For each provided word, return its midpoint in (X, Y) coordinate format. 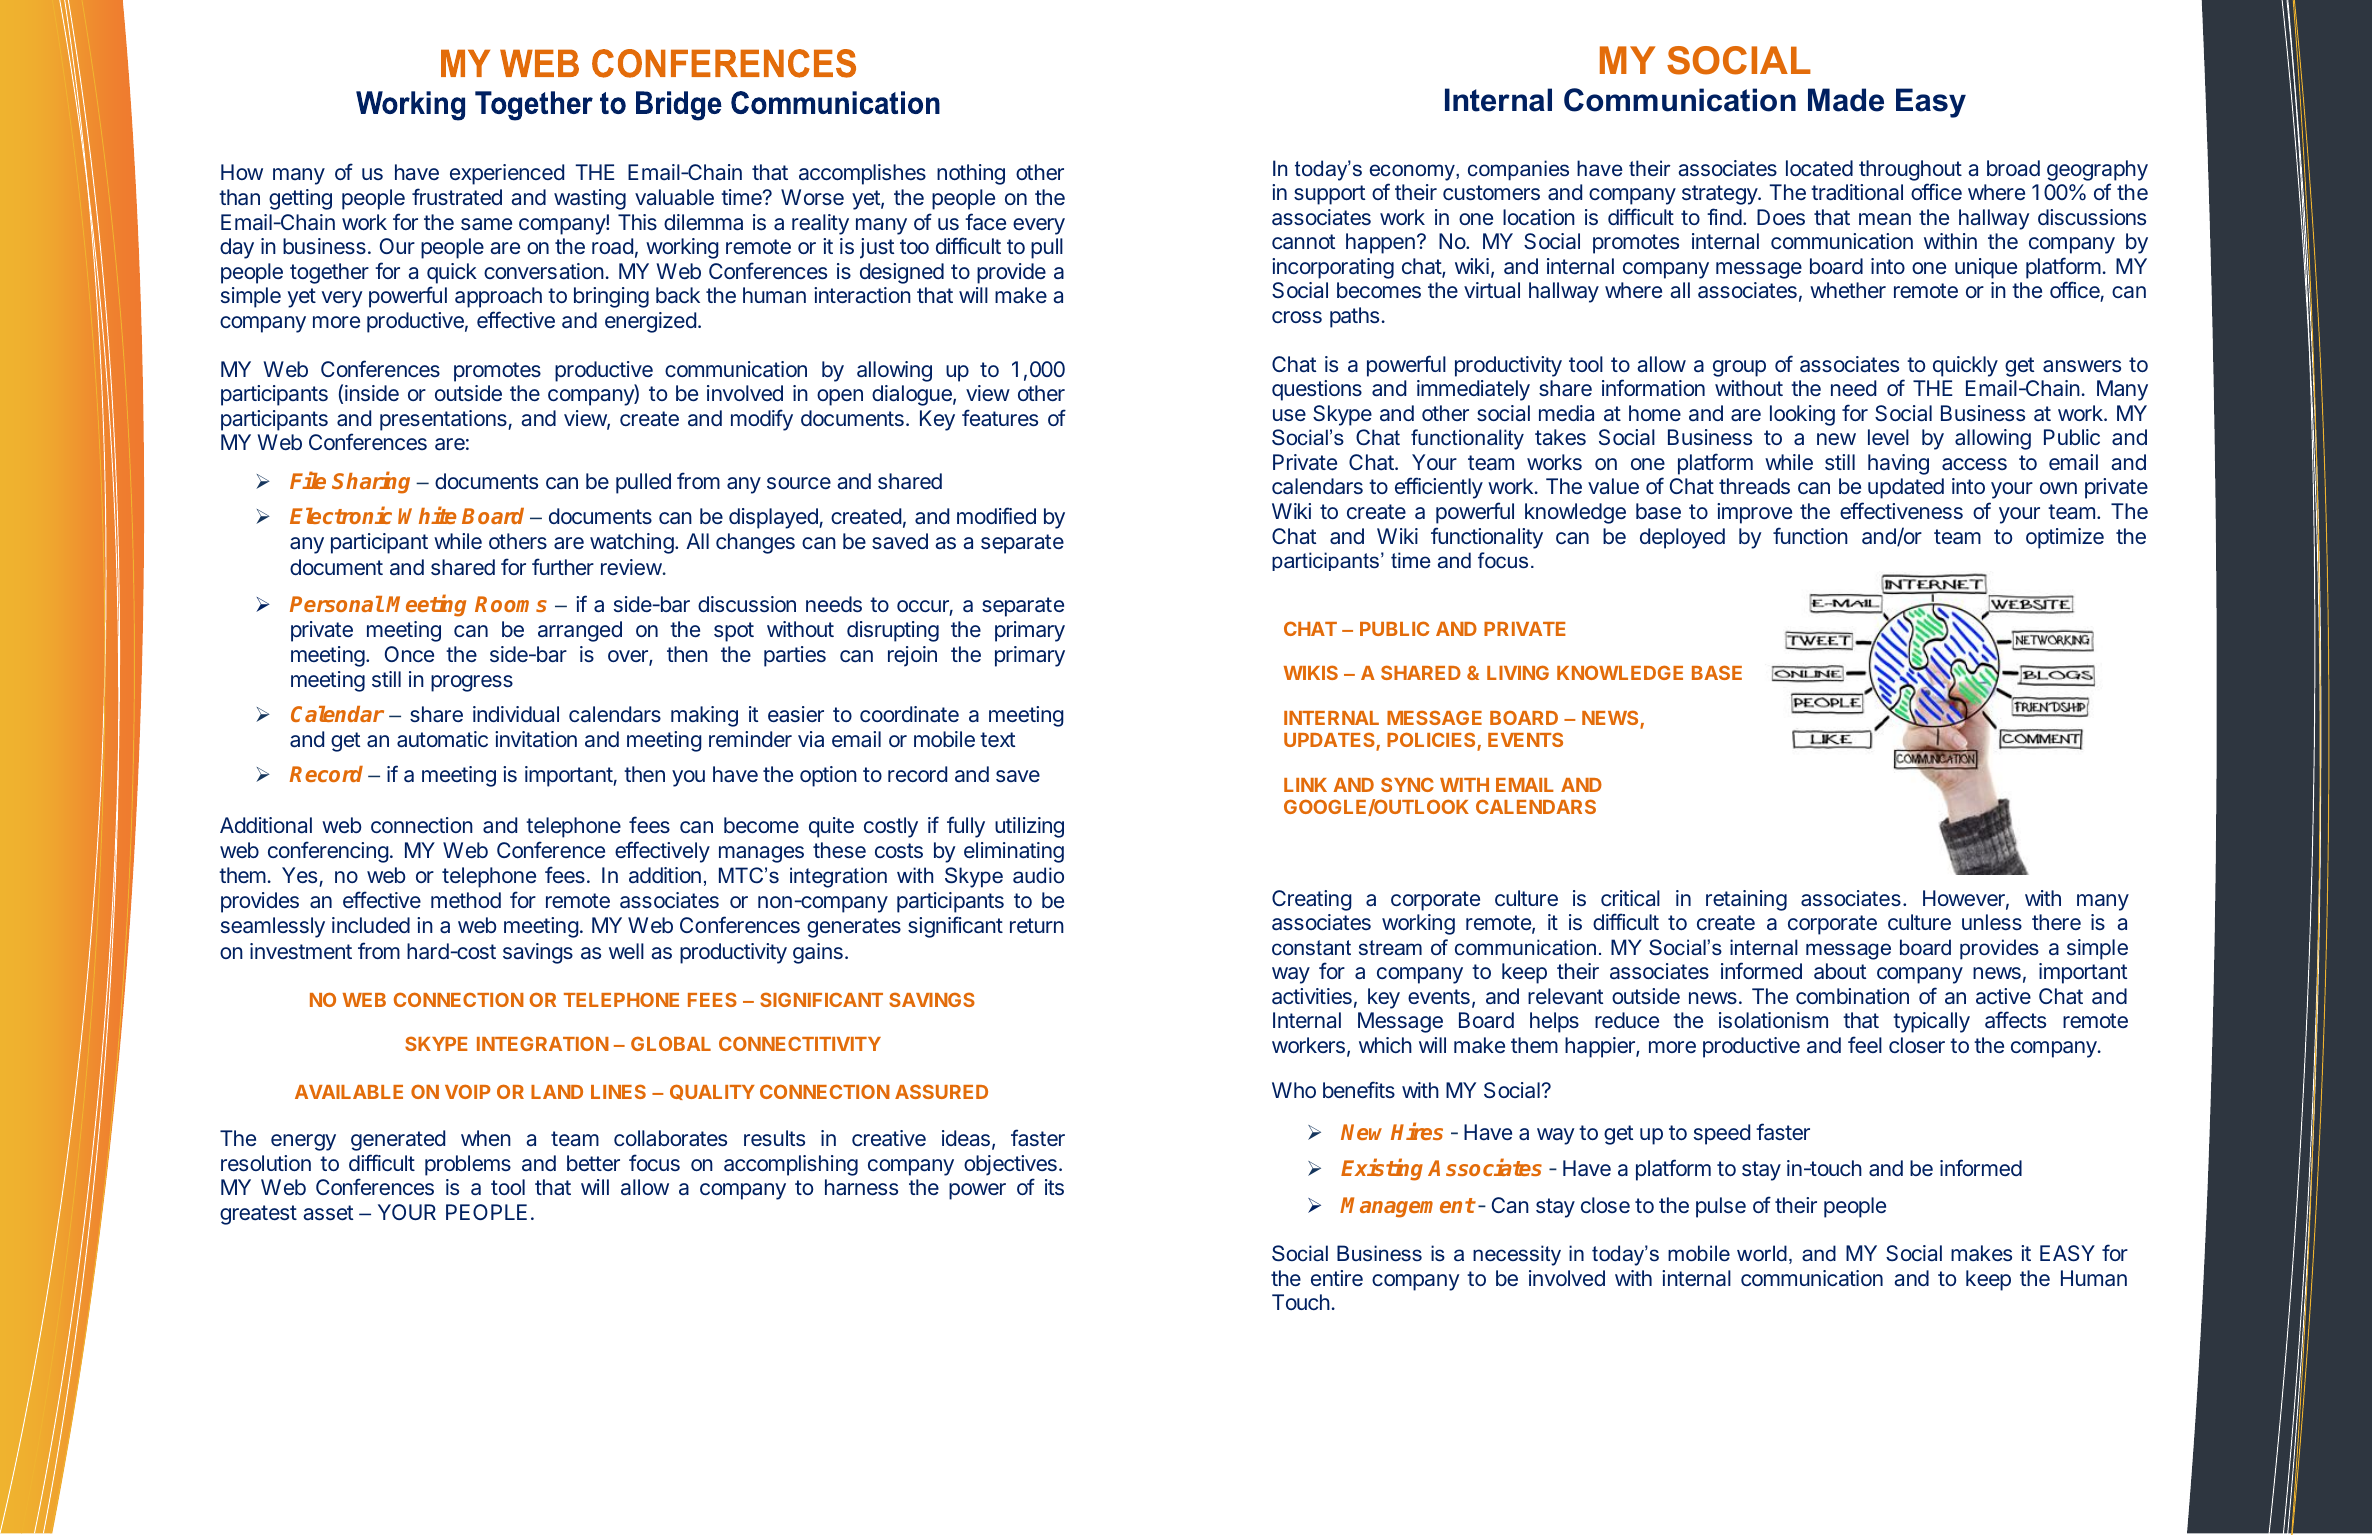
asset (328, 1212)
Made (1846, 100)
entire (1337, 1278)
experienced (507, 174)
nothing (971, 174)
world (1762, 1253)
